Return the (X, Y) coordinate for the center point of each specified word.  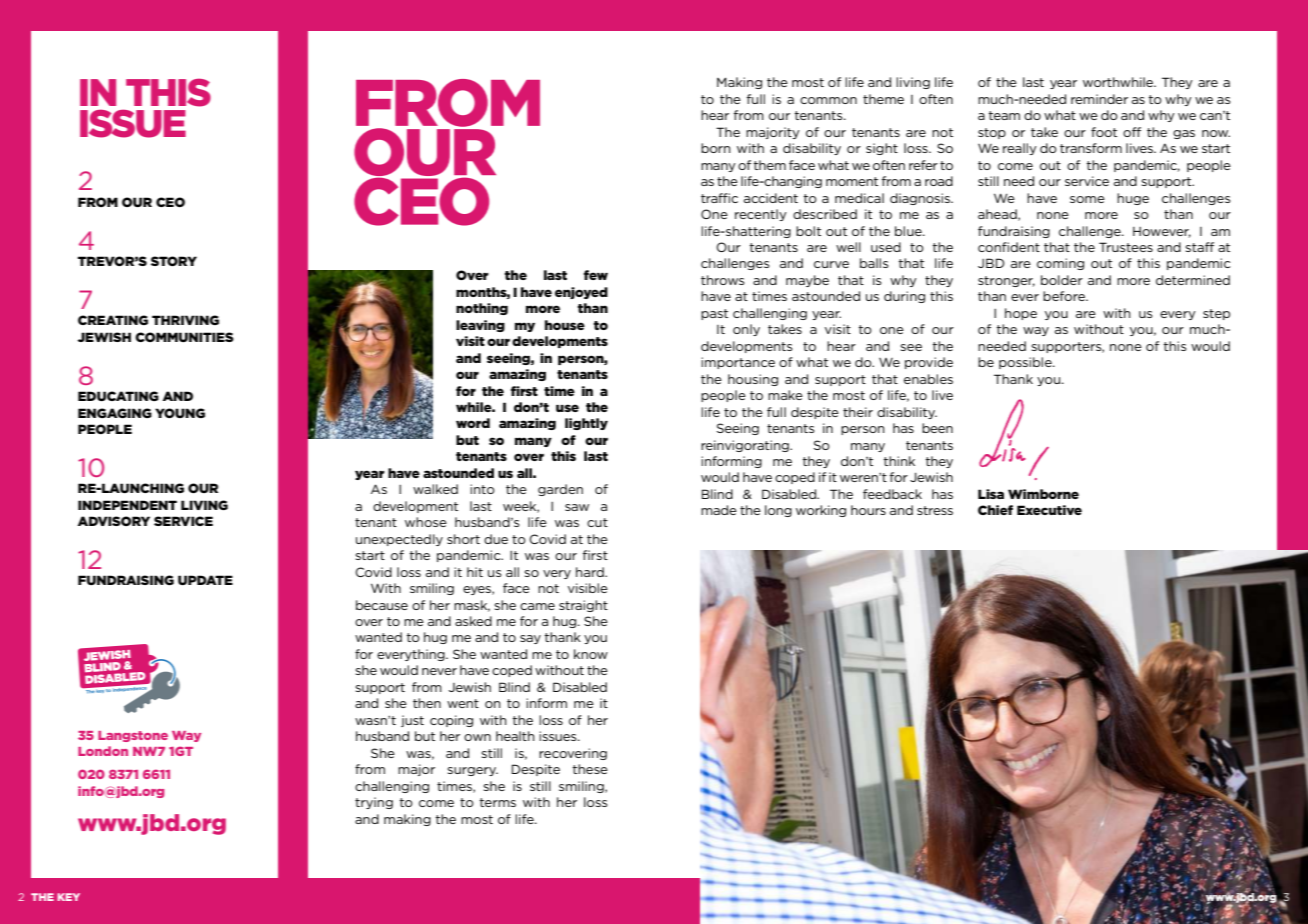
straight (583, 606)
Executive (1049, 510)
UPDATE (205, 580)
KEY (68, 897)
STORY (174, 261)
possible (1026, 363)
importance (738, 363)
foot (1104, 132)
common (828, 100)
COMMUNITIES (184, 337)
